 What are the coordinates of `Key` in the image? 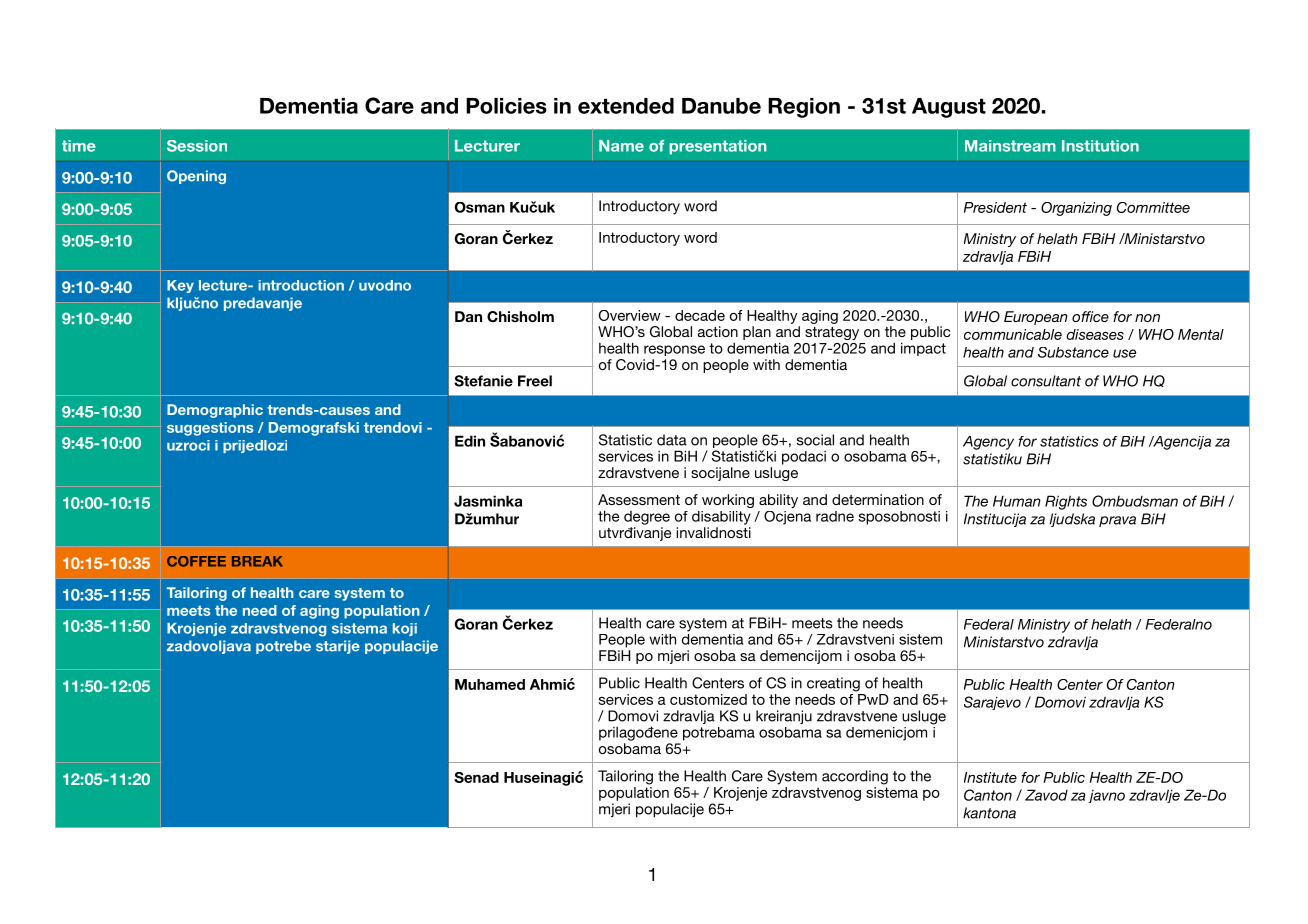 It's located at (180, 286).
